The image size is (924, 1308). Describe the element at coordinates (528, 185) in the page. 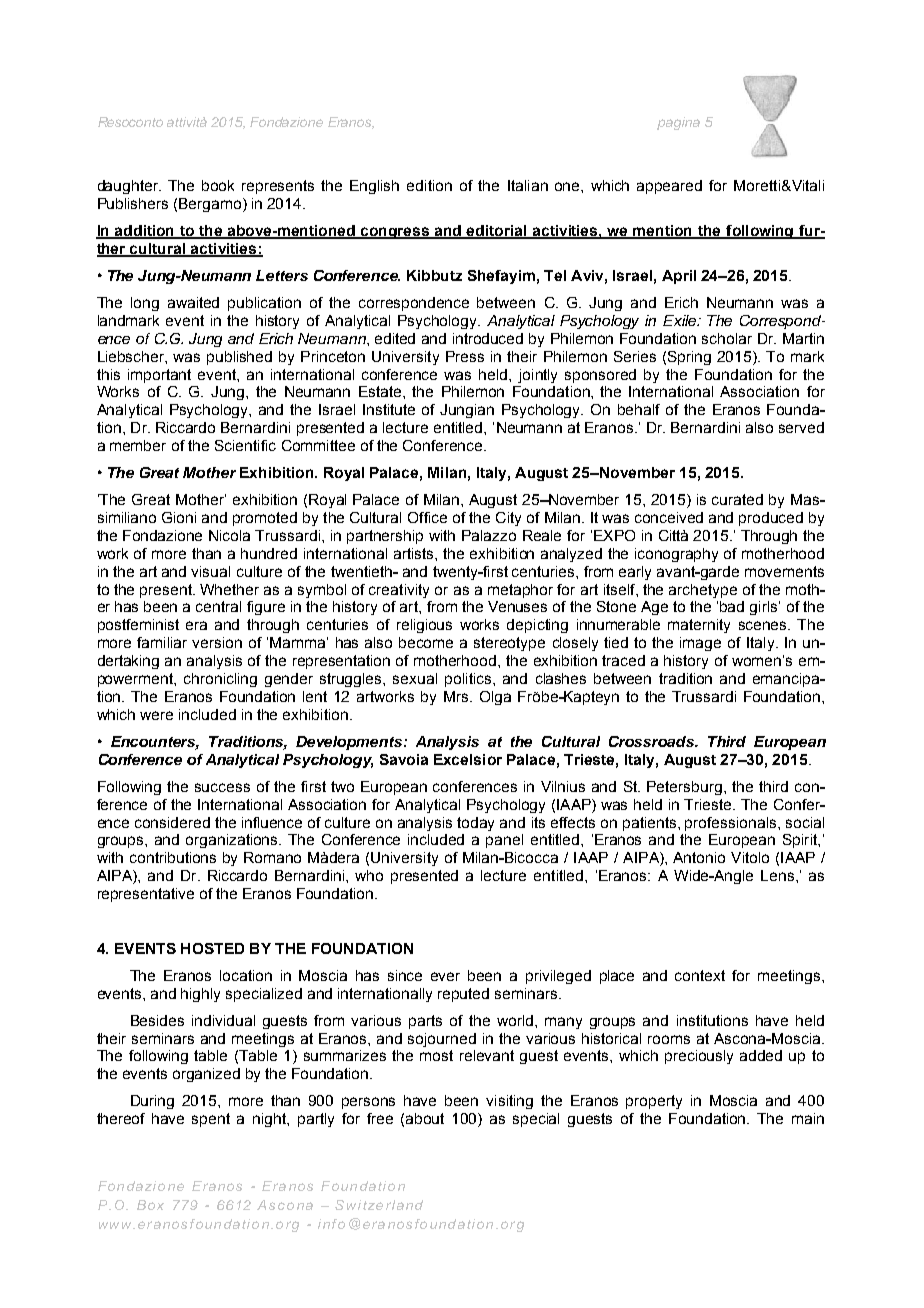

I see `Italian` at that location.
